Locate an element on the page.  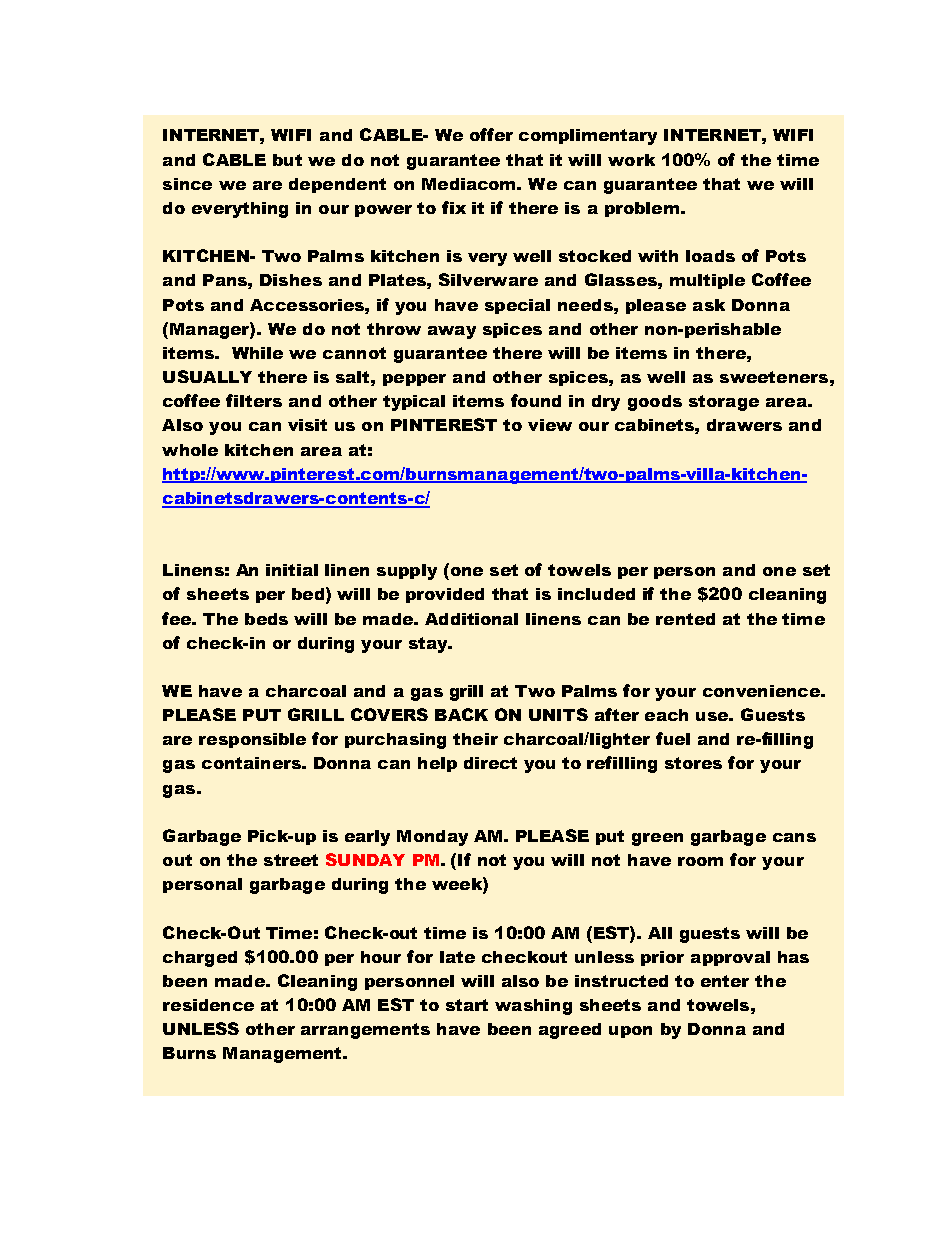
rented is located at coordinates (685, 619).
